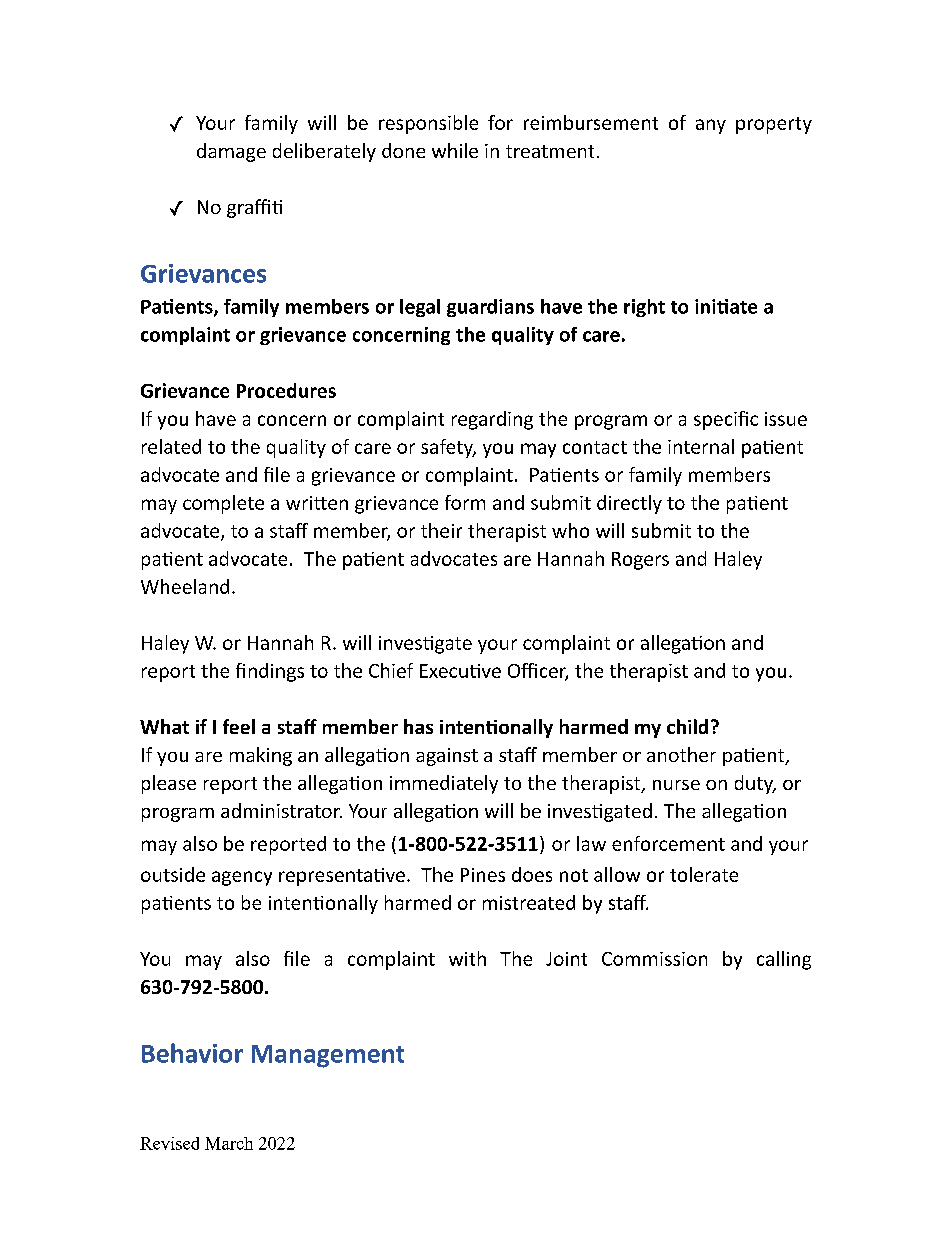  What do you see at coordinates (640, 561) in the page?
I see `Rogers` at bounding box center [640, 561].
